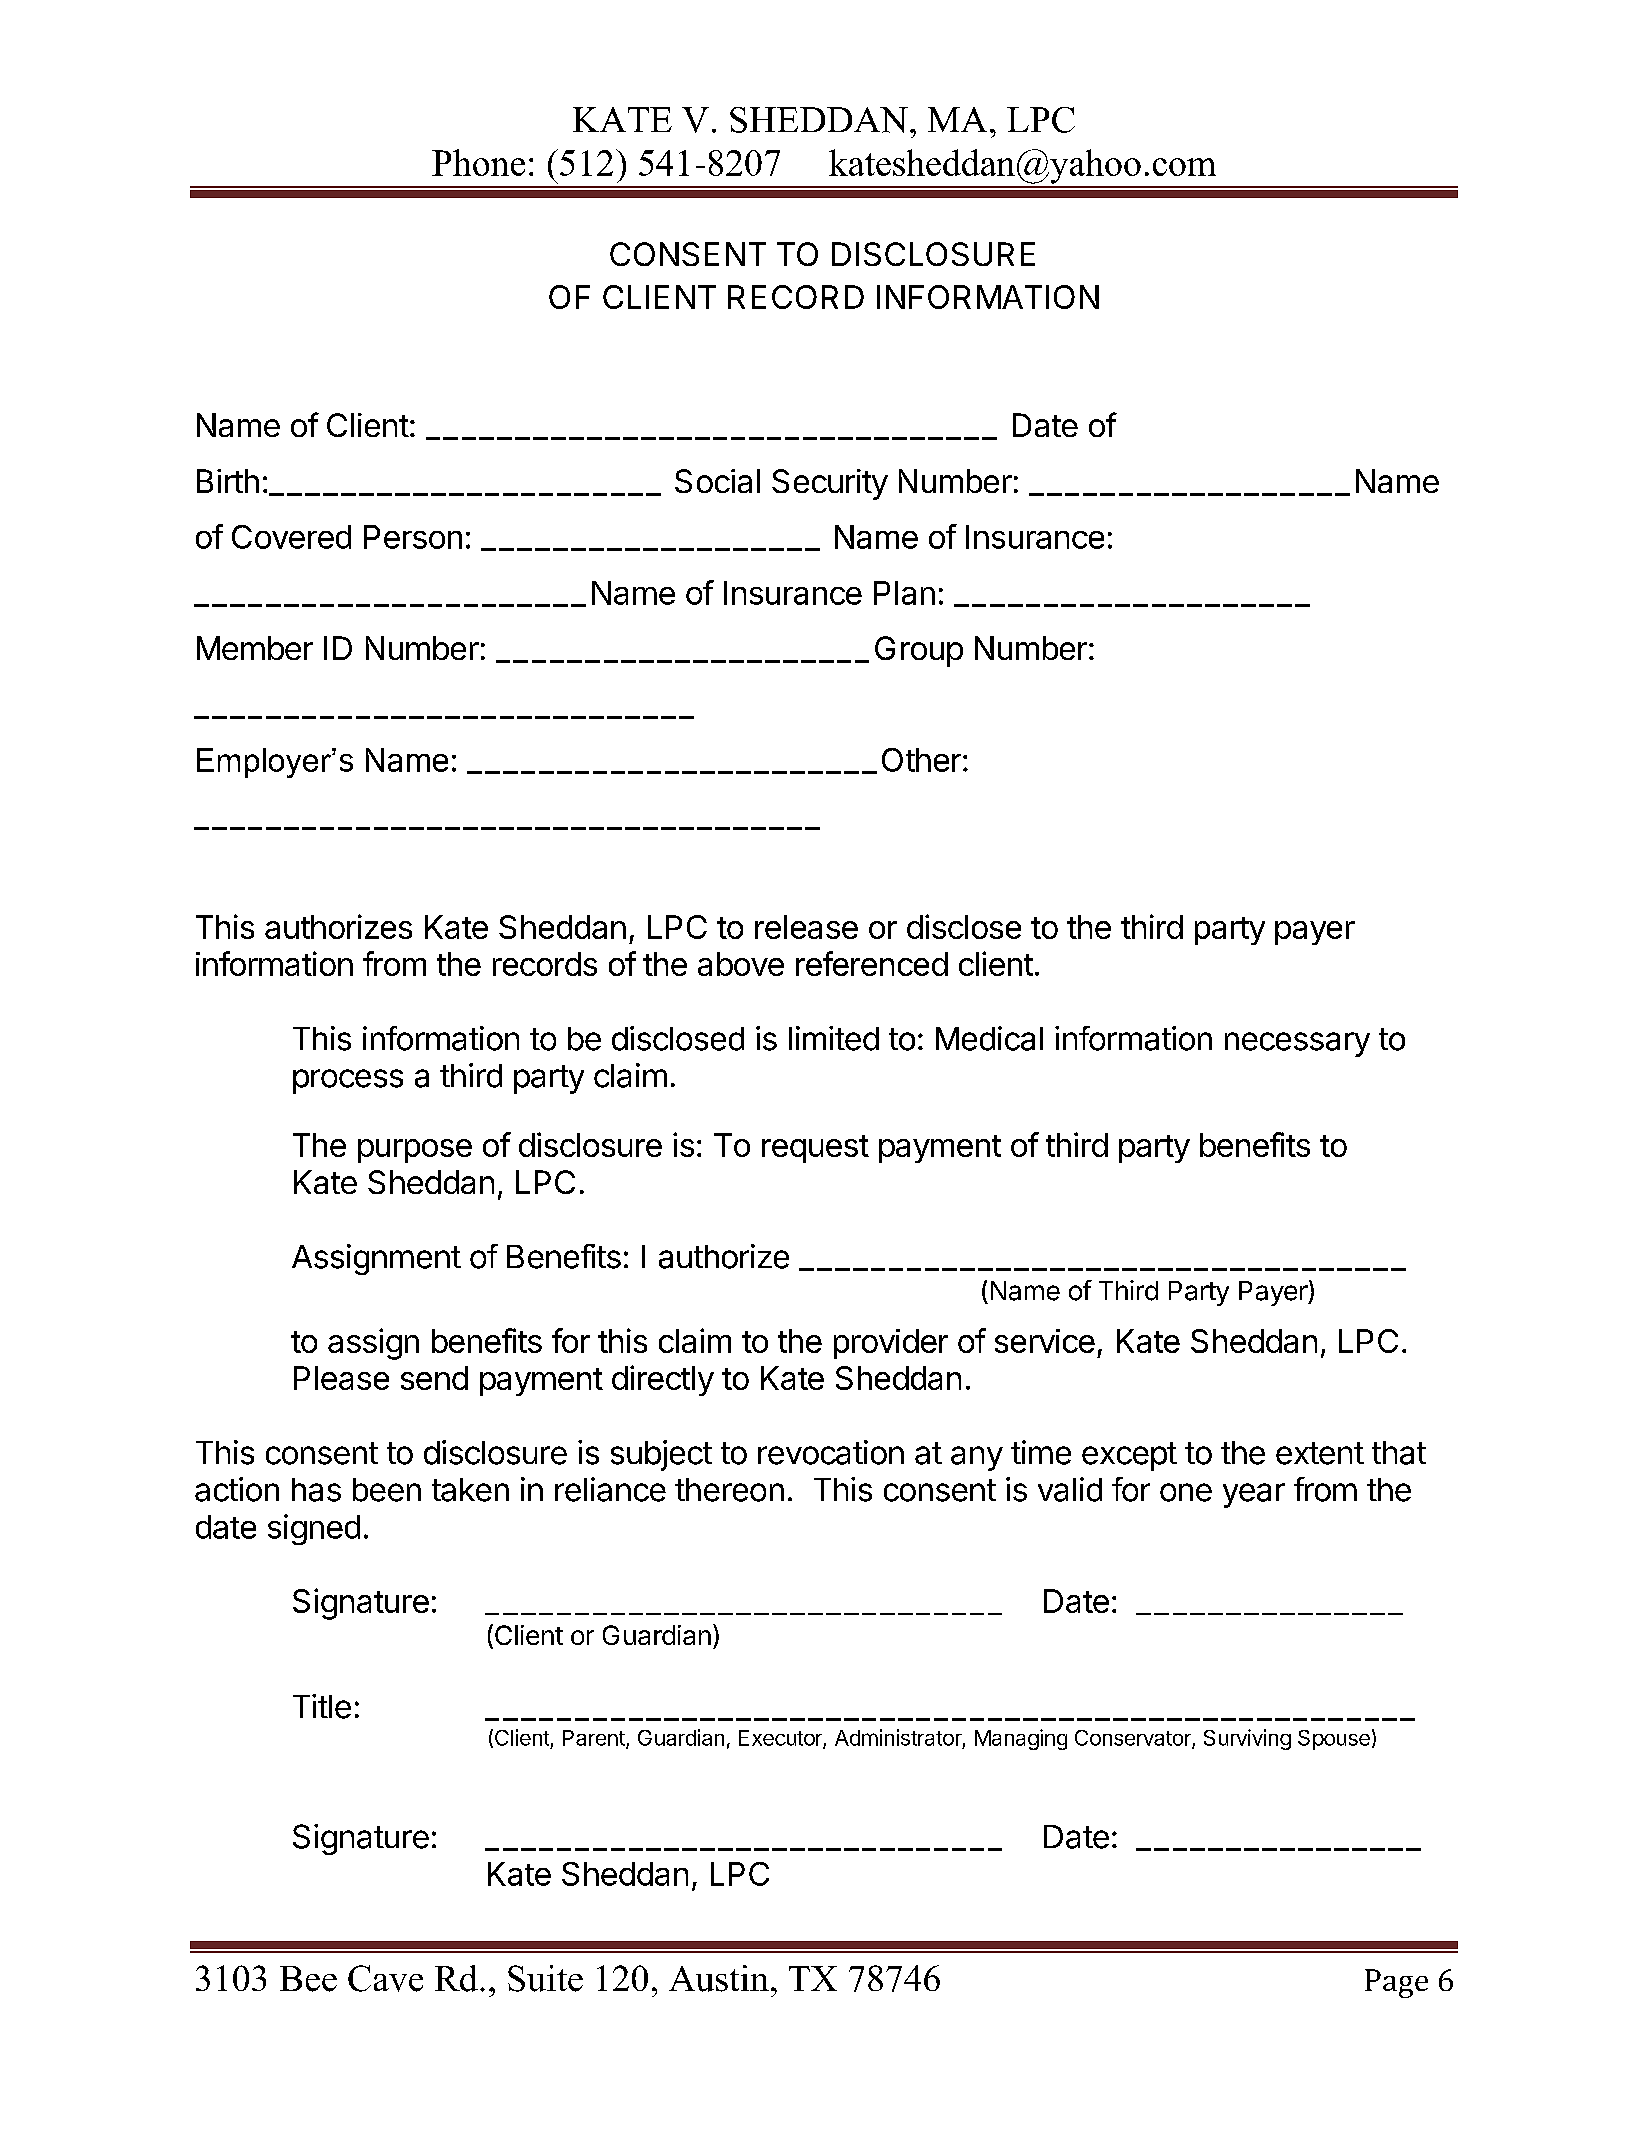 The width and height of the page is (1648, 2133). Describe the element at coordinates (830, 484) in the page. I see `Security` at that location.
